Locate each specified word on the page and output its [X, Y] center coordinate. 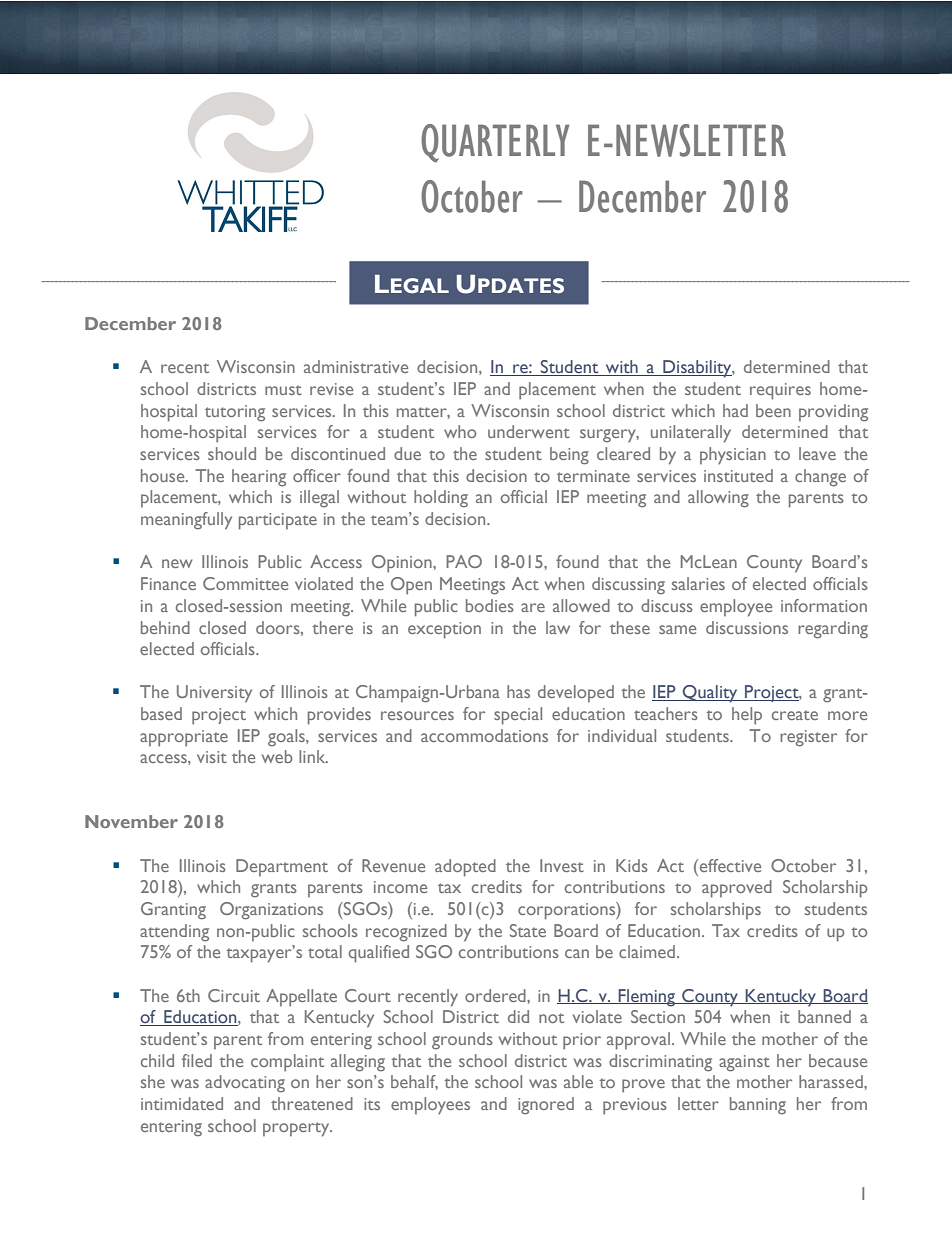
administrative [356, 366]
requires [780, 391]
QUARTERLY [495, 143]
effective [729, 865]
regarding [833, 630]
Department [282, 867]
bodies [490, 605]
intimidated [182, 1103]
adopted [465, 868]
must [283, 390]
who [460, 431]
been [773, 410]
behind [165, 627]
